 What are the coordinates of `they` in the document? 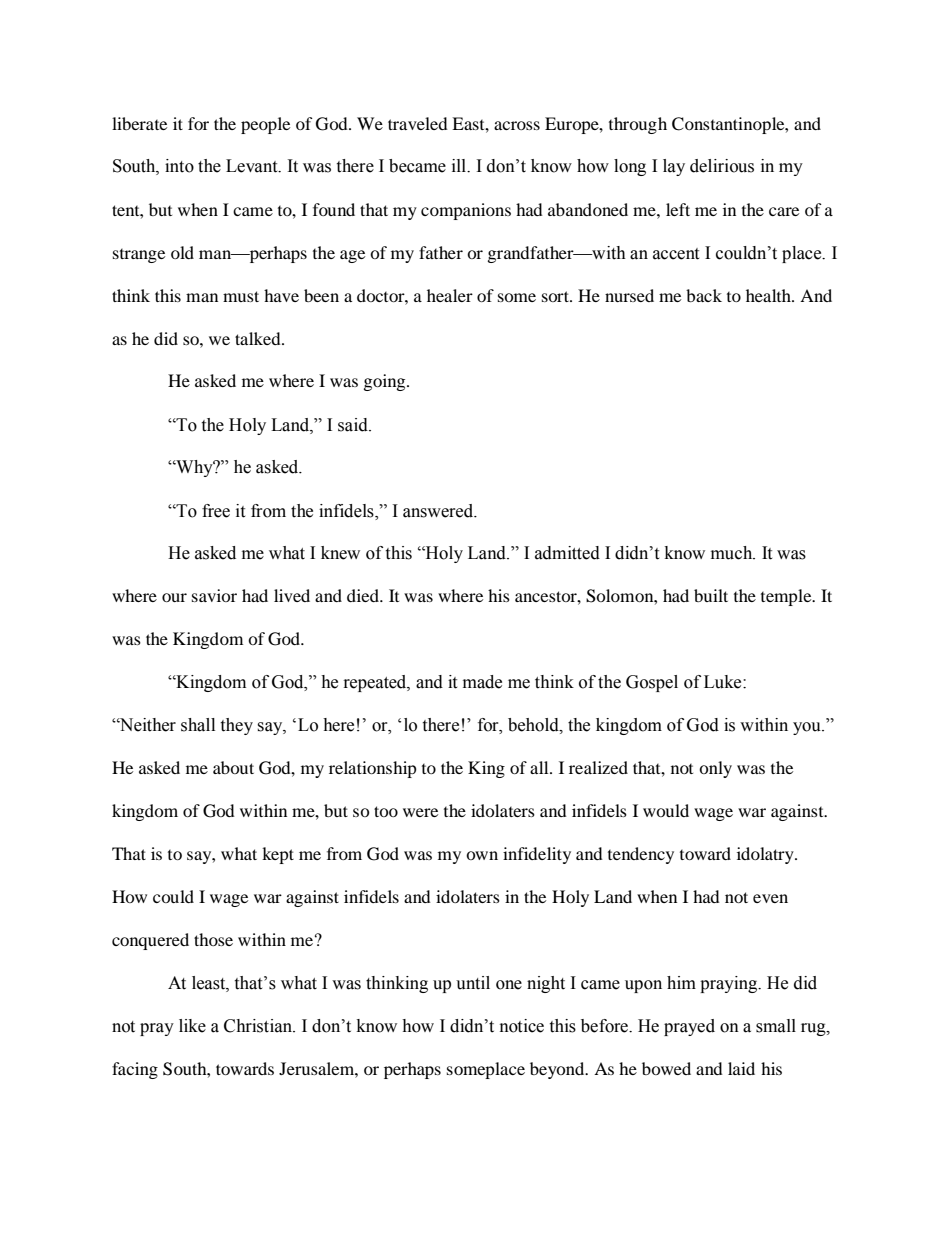 It's located at (236, 726).
